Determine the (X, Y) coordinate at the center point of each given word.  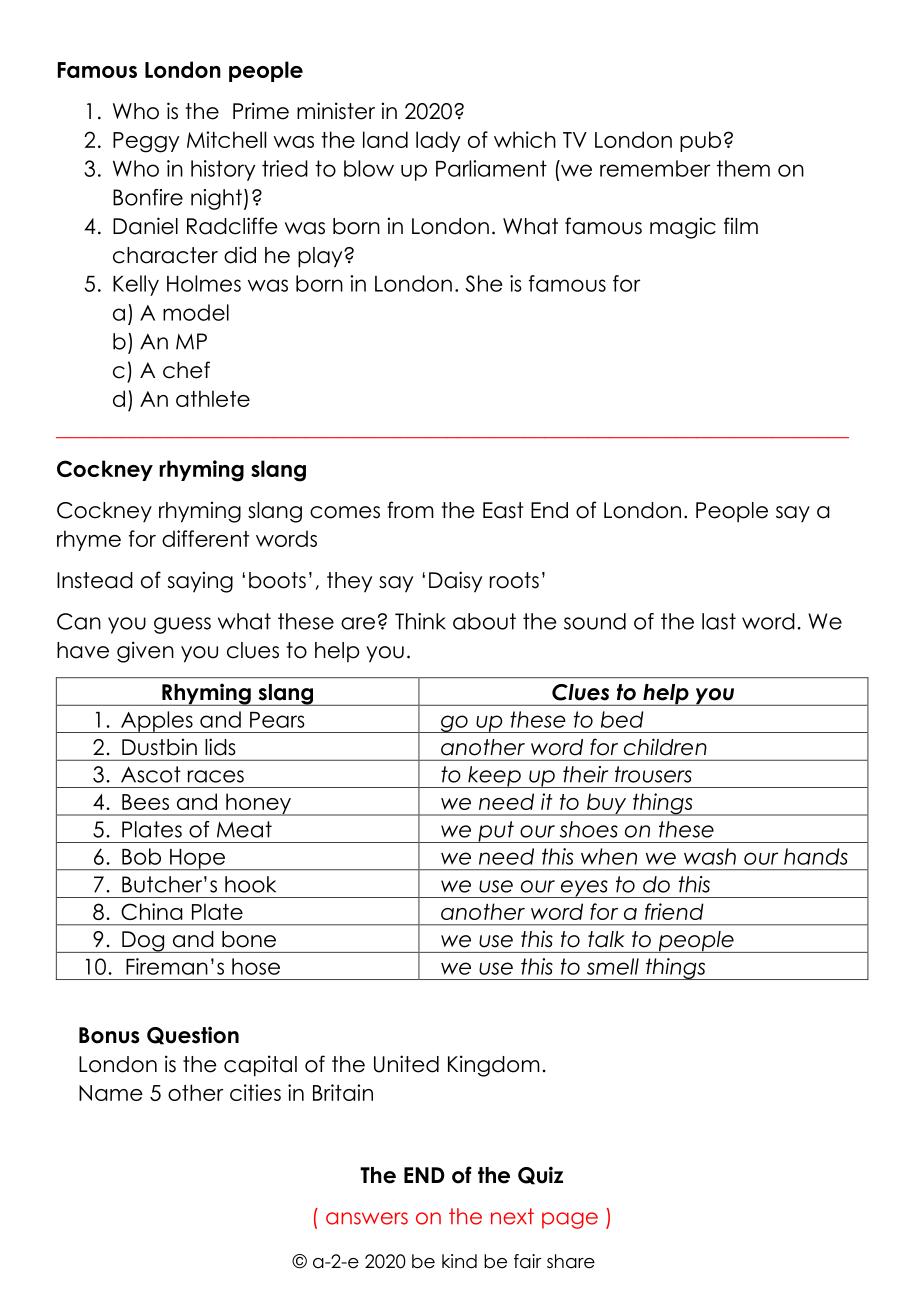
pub (700, 141)
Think (420, 621)
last (719, 621)
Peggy (146, 142)
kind (459, 1261)
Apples (157, 722)
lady (438, 141)
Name (111, 1093)
